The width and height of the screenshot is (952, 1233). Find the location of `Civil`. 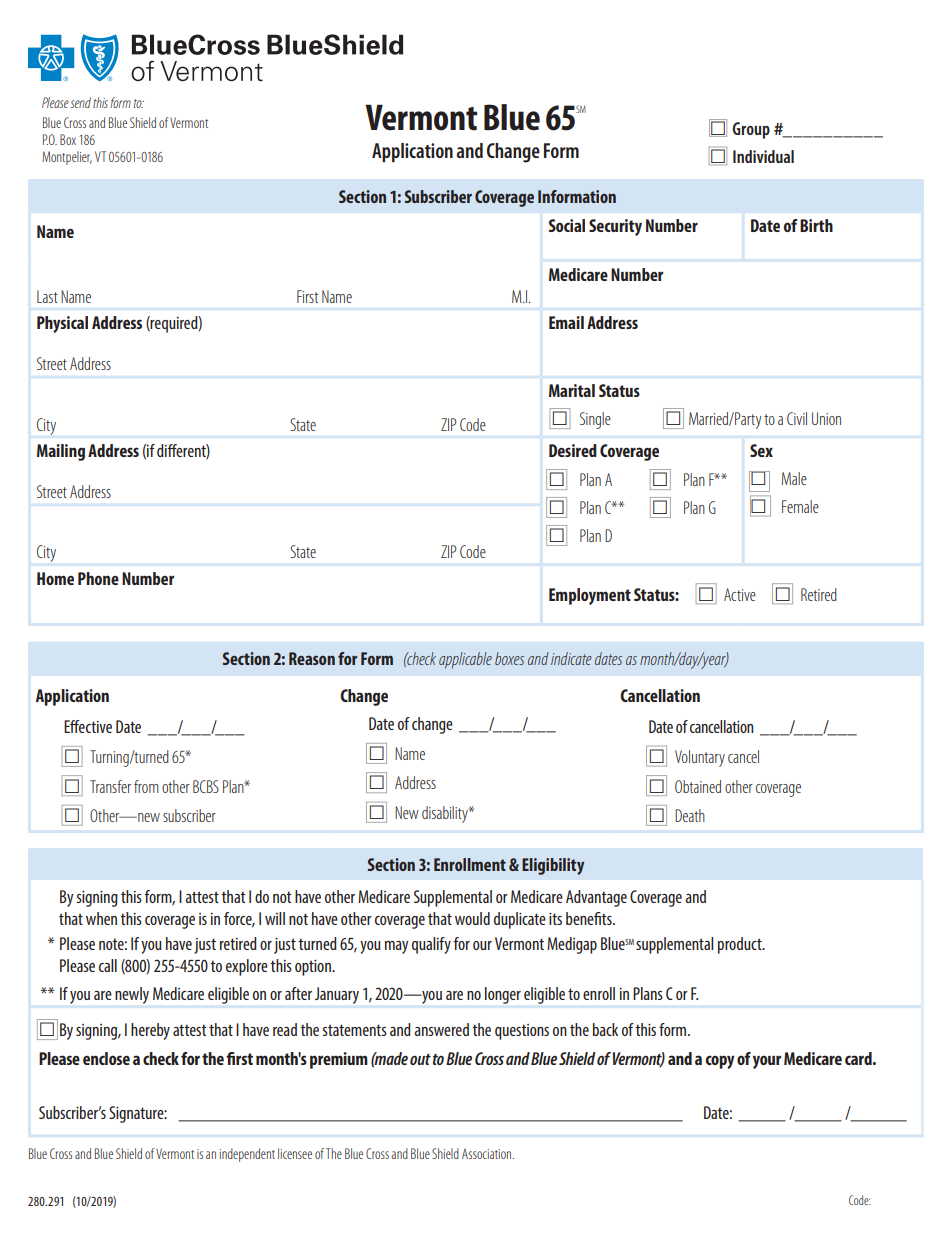

Civil is located at coordinates (797, 418).
